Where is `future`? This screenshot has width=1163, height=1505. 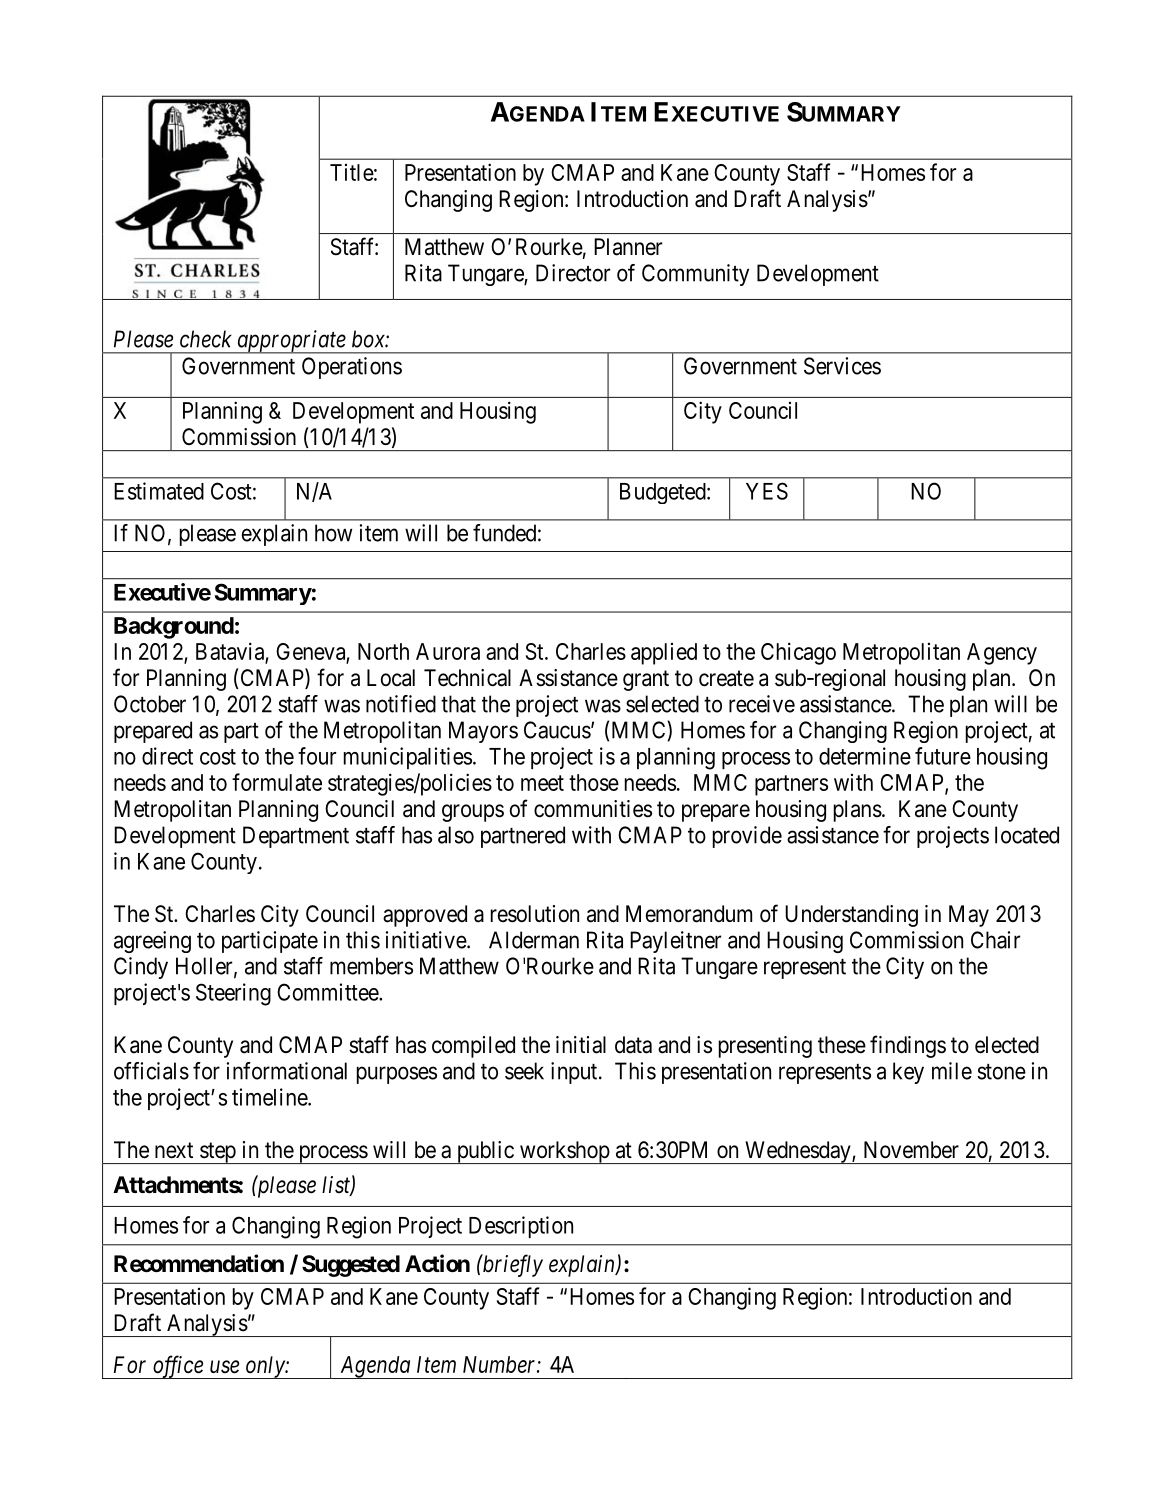 future is located at coordinates (943, 756).
